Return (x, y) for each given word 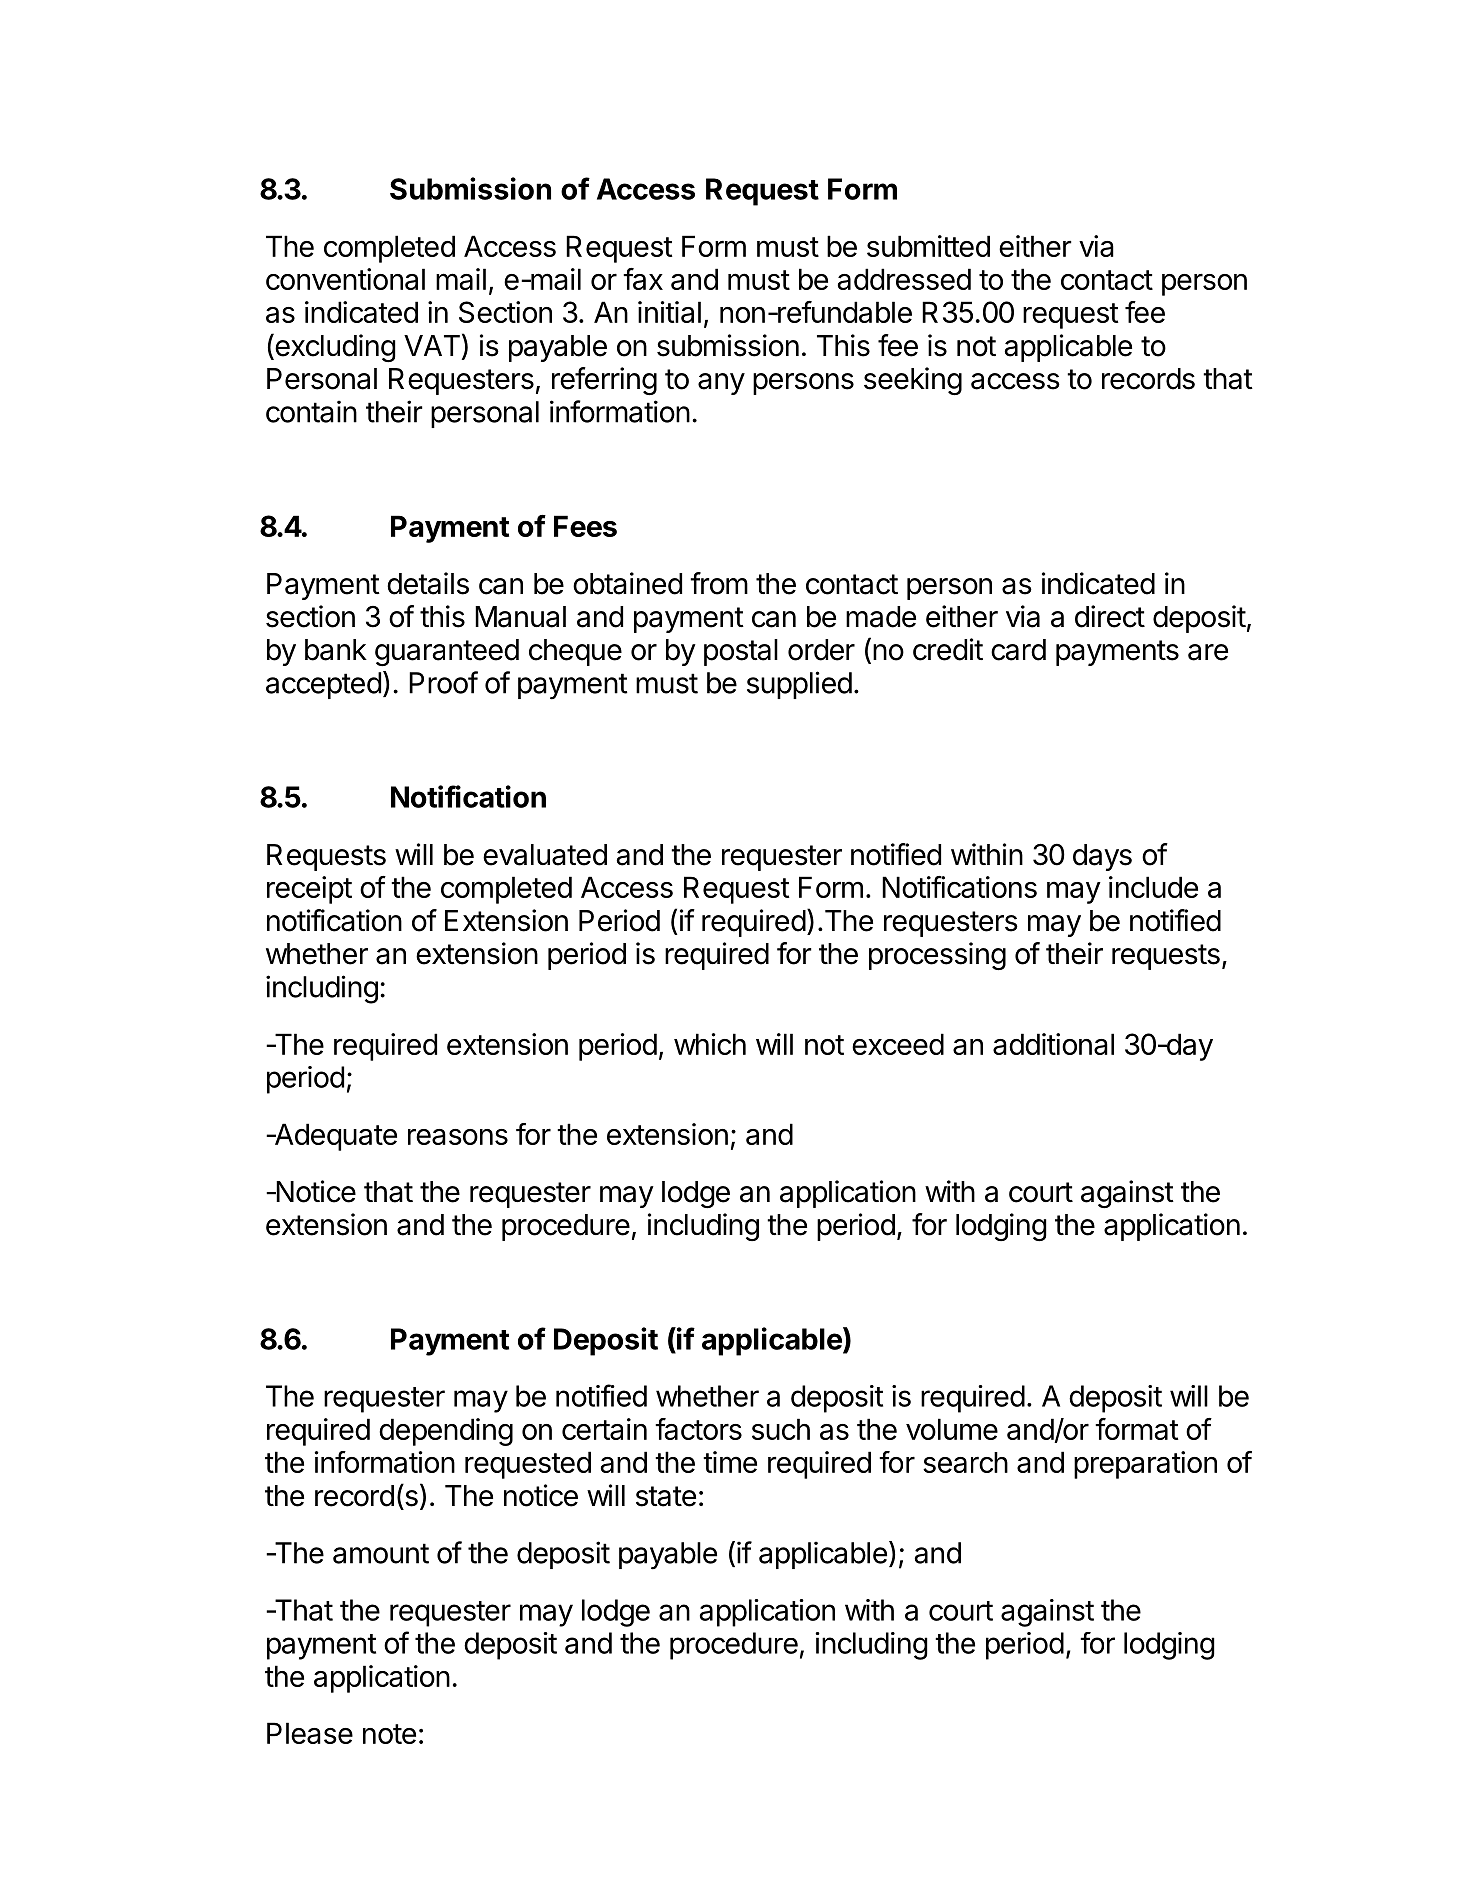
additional (1053, 1044)
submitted (928, 246)
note (389, 1734)
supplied (799, 685)
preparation (1145, 1465)
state (666, 1496)
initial (669, 312)
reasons (458, 1137)
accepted (323, 685)
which (710, 1044)
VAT (432, 345)
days (1102, 857)
